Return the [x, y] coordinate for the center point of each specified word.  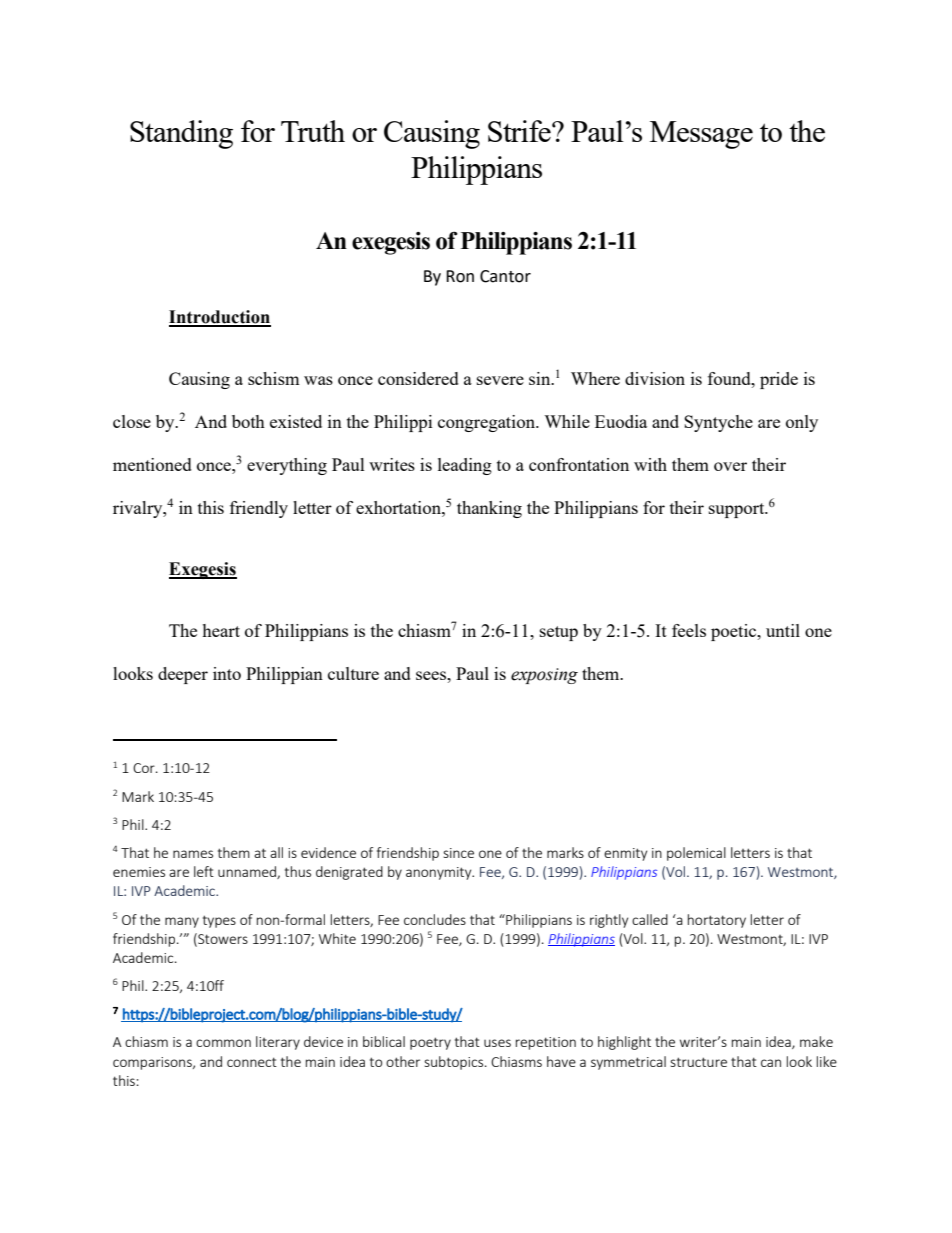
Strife [520, 131]
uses [497, 1043]
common [223, 1043]
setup [559, 633]
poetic [735, 632]
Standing [181, 134]
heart [221, 630]
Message [701, 135]
